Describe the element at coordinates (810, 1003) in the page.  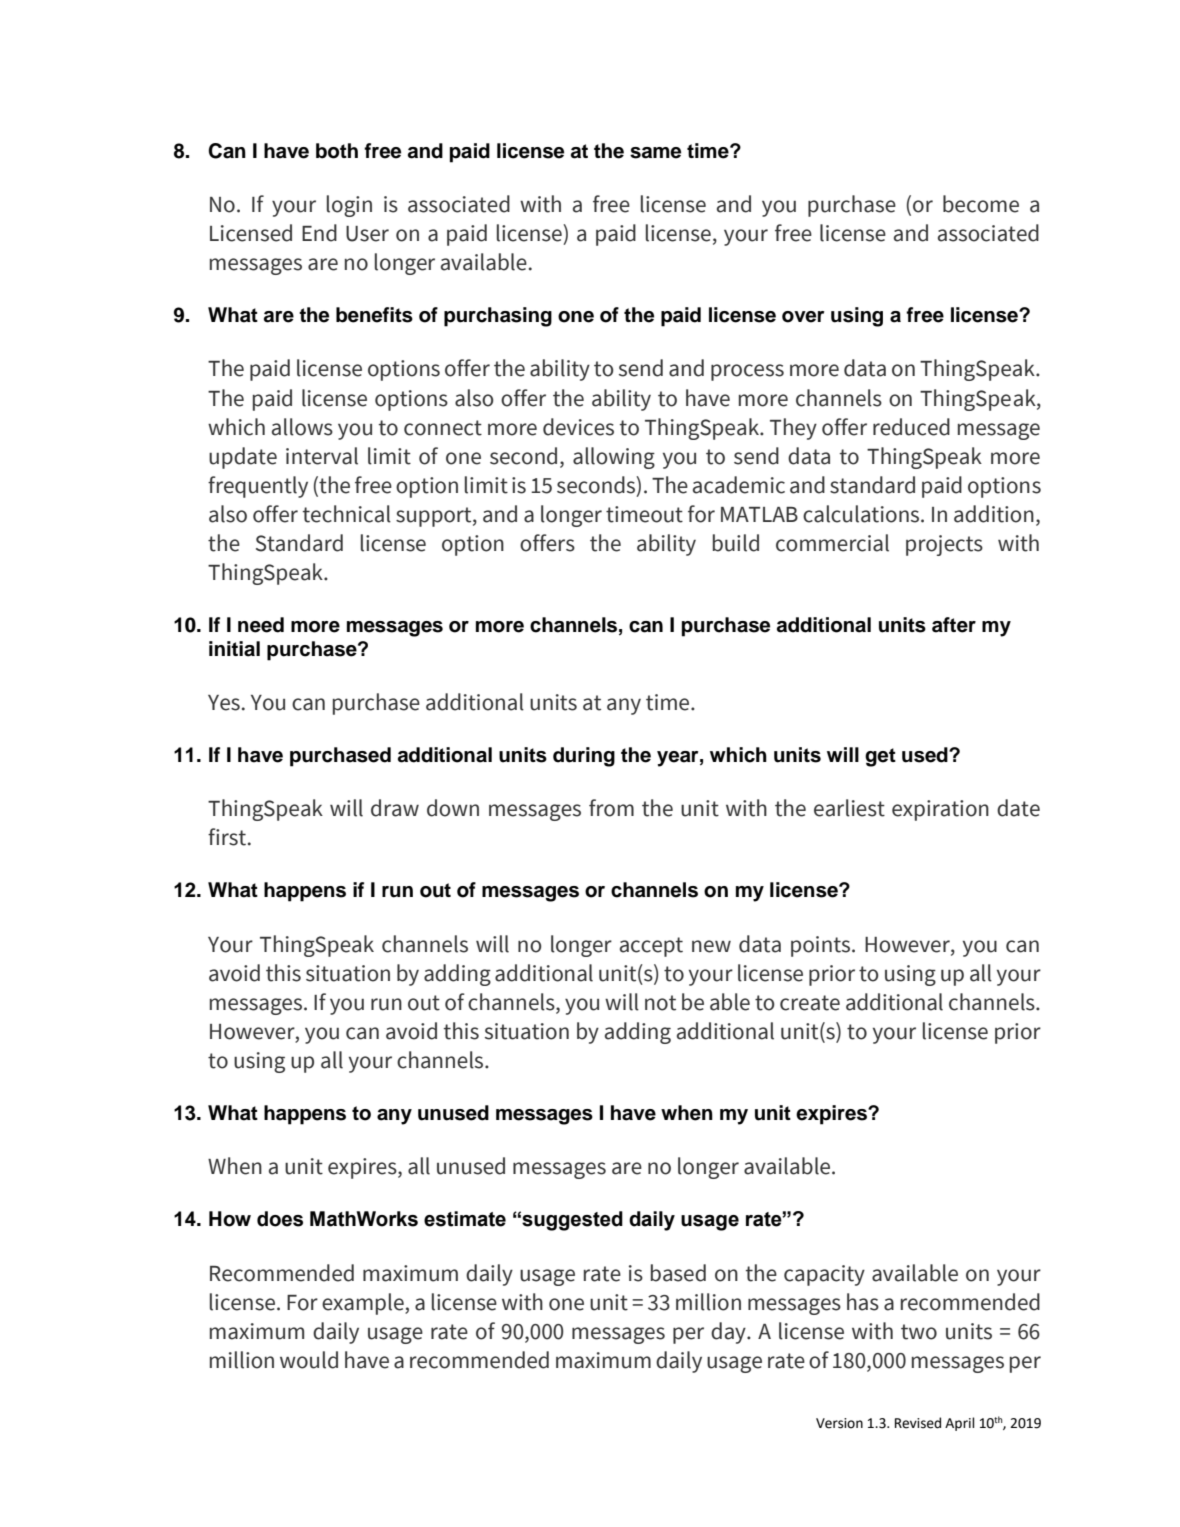
I see `create` at that location.
